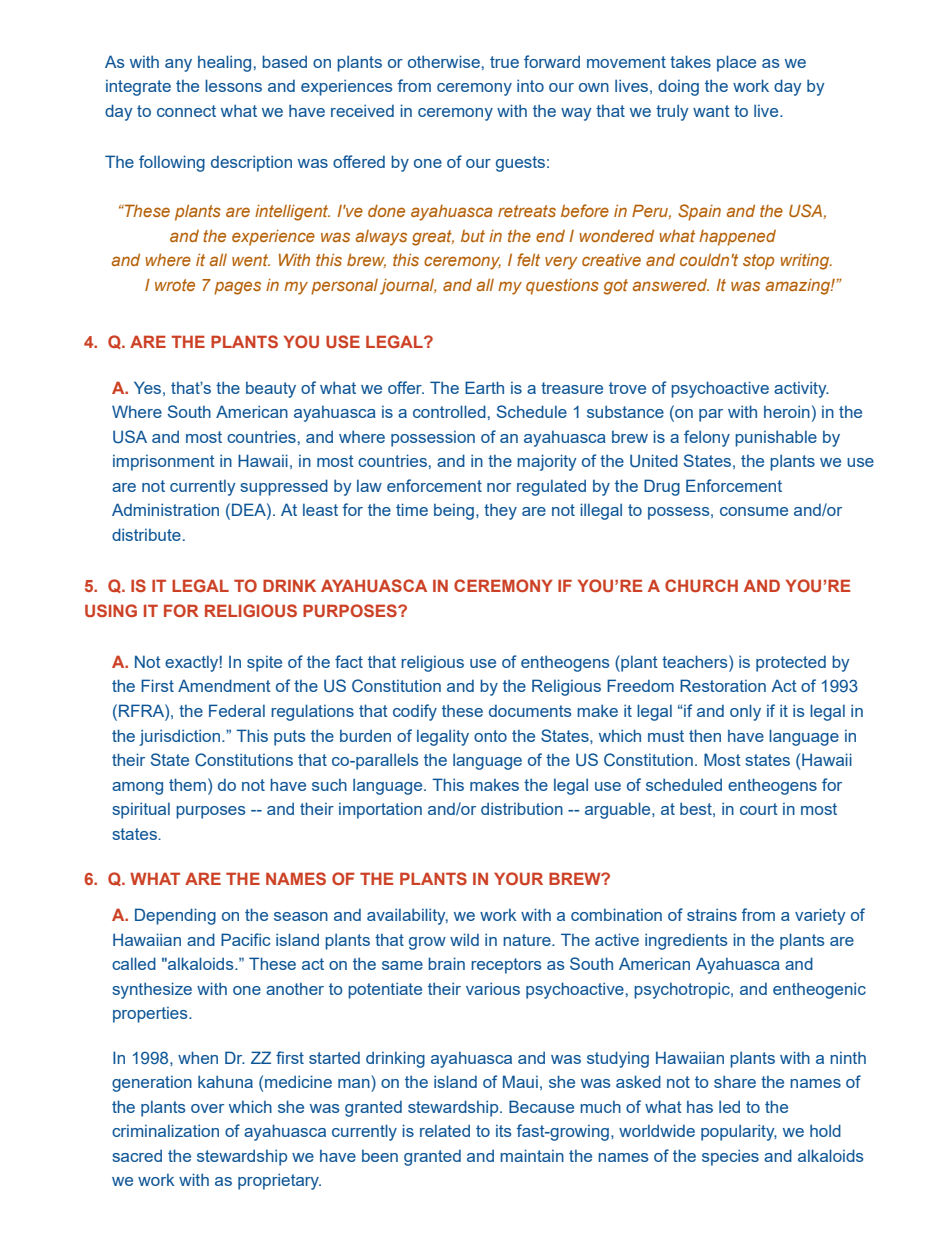  What do you see at coordinates (484, 387) in the image?
I see `Earth` at bounding box center [484, 387].
